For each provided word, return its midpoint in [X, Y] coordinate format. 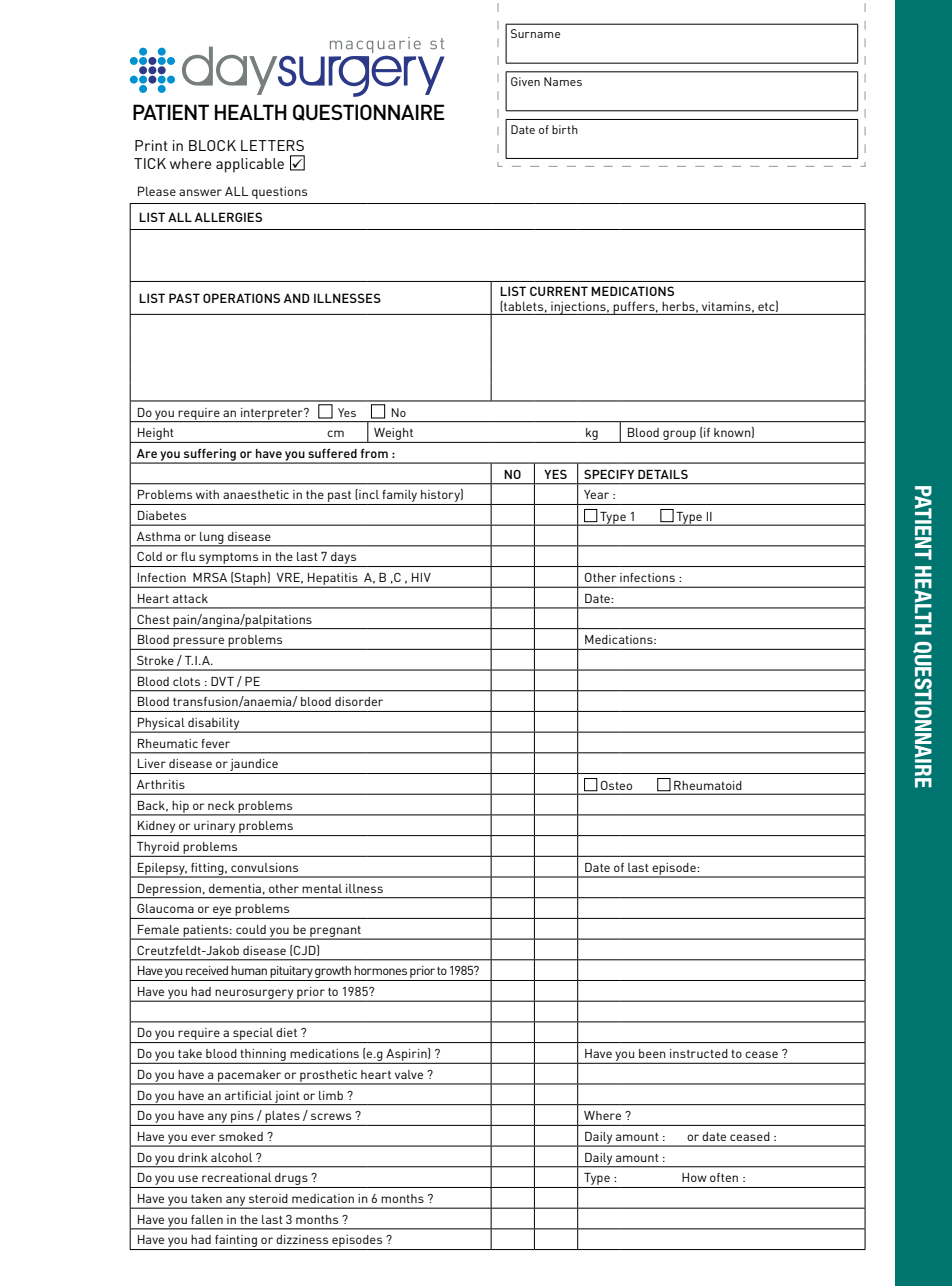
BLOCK [212, 145]
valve [409, 1074]
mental [322, 888]
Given [525, 81]
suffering [210, 456]
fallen [207, 1219]
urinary [215, 828]
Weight [393, 435]
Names [563, 81]
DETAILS [663, 474]
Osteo [616, 785]
